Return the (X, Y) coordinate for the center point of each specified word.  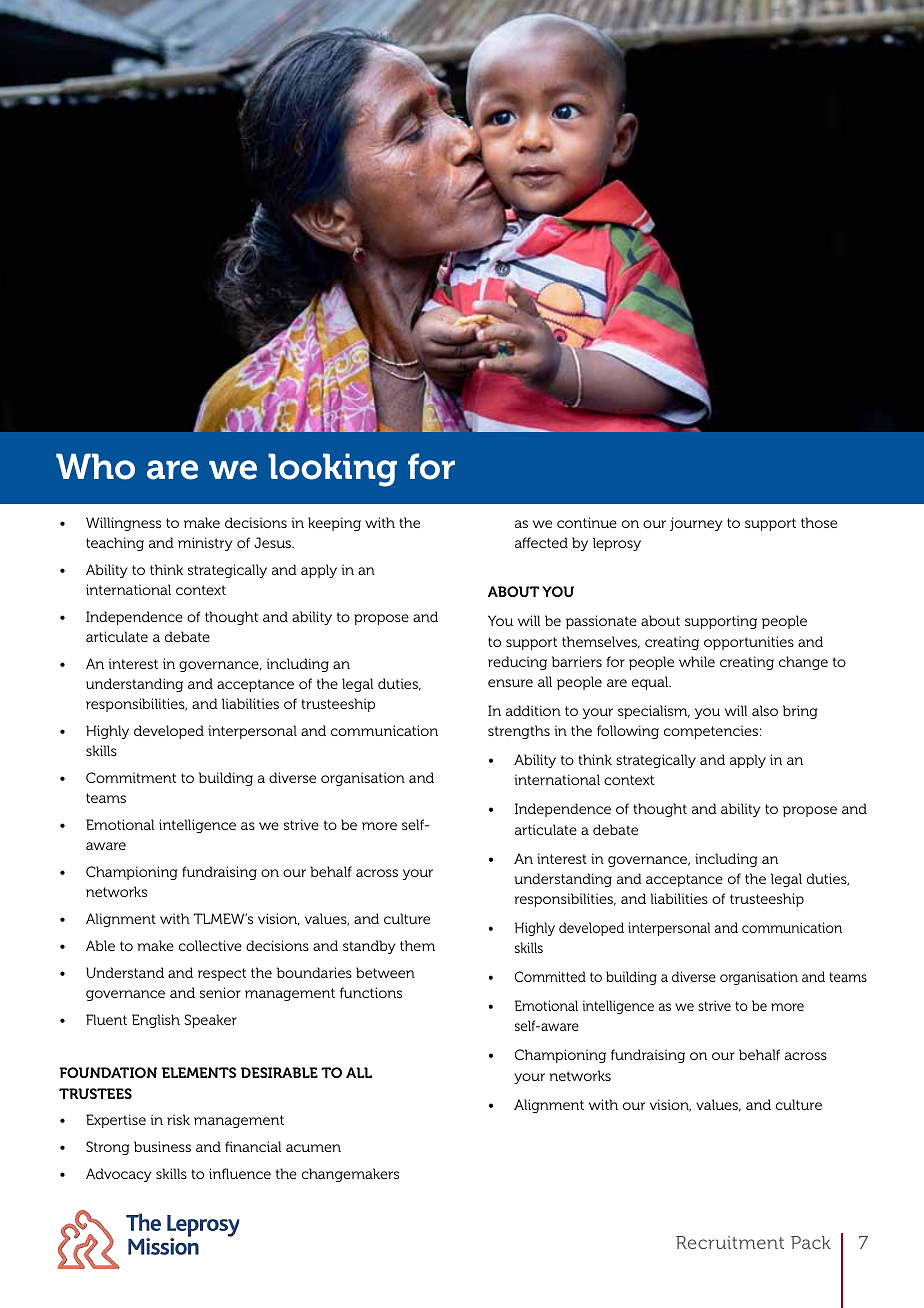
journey (696, 524)
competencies (711, 732)
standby (369, 947)
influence (240, 1173)
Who (95, 466)
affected (541, 542)
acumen (313, 1148)
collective (210, 945)
